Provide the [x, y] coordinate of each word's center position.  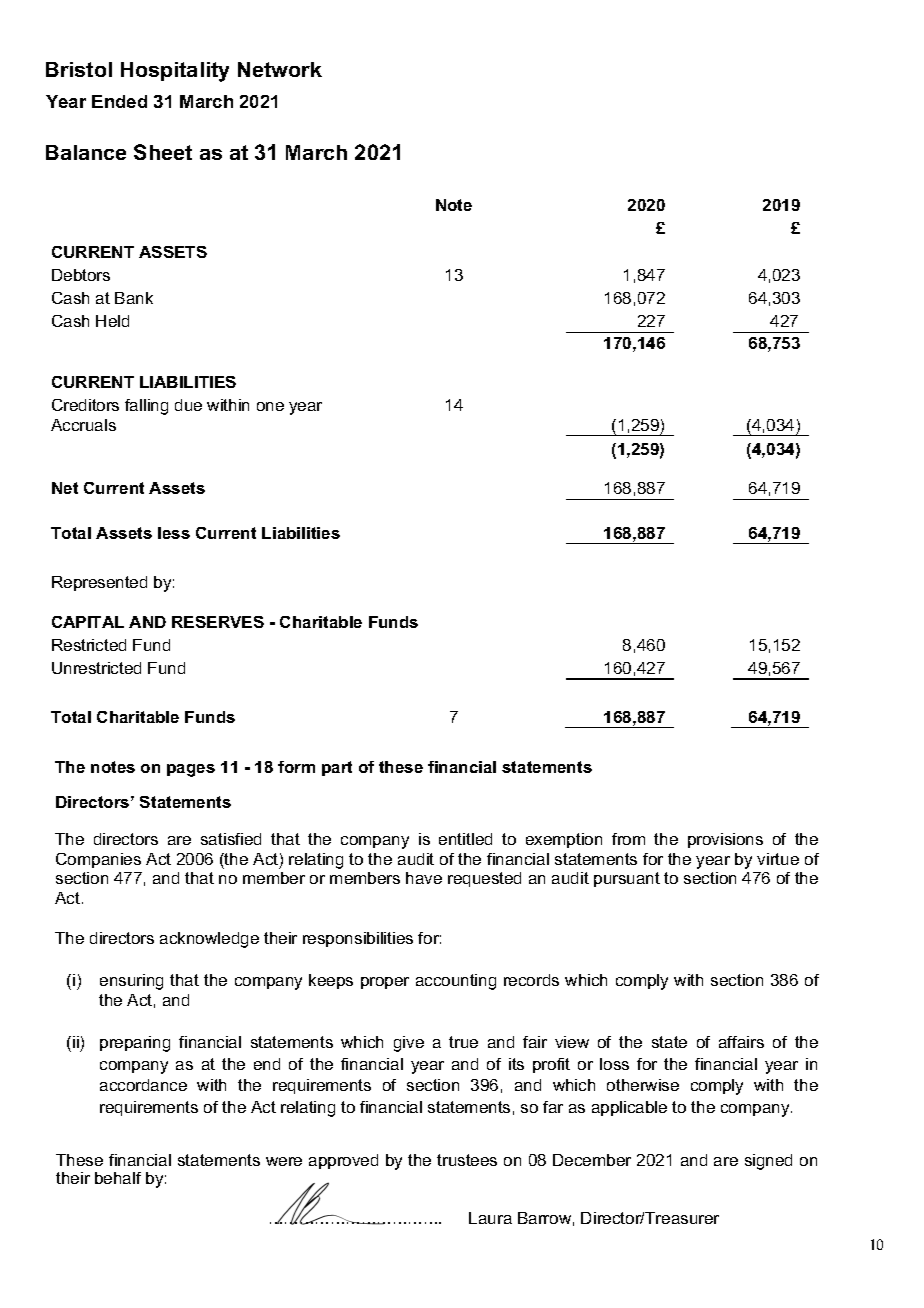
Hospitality [175, 72]
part [337, 768]
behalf [118, 1178]
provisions [725, 840]
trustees [467, 1160]
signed [768, 1162]
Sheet [163, 152]
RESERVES [218, 622]
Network [280, 69]
